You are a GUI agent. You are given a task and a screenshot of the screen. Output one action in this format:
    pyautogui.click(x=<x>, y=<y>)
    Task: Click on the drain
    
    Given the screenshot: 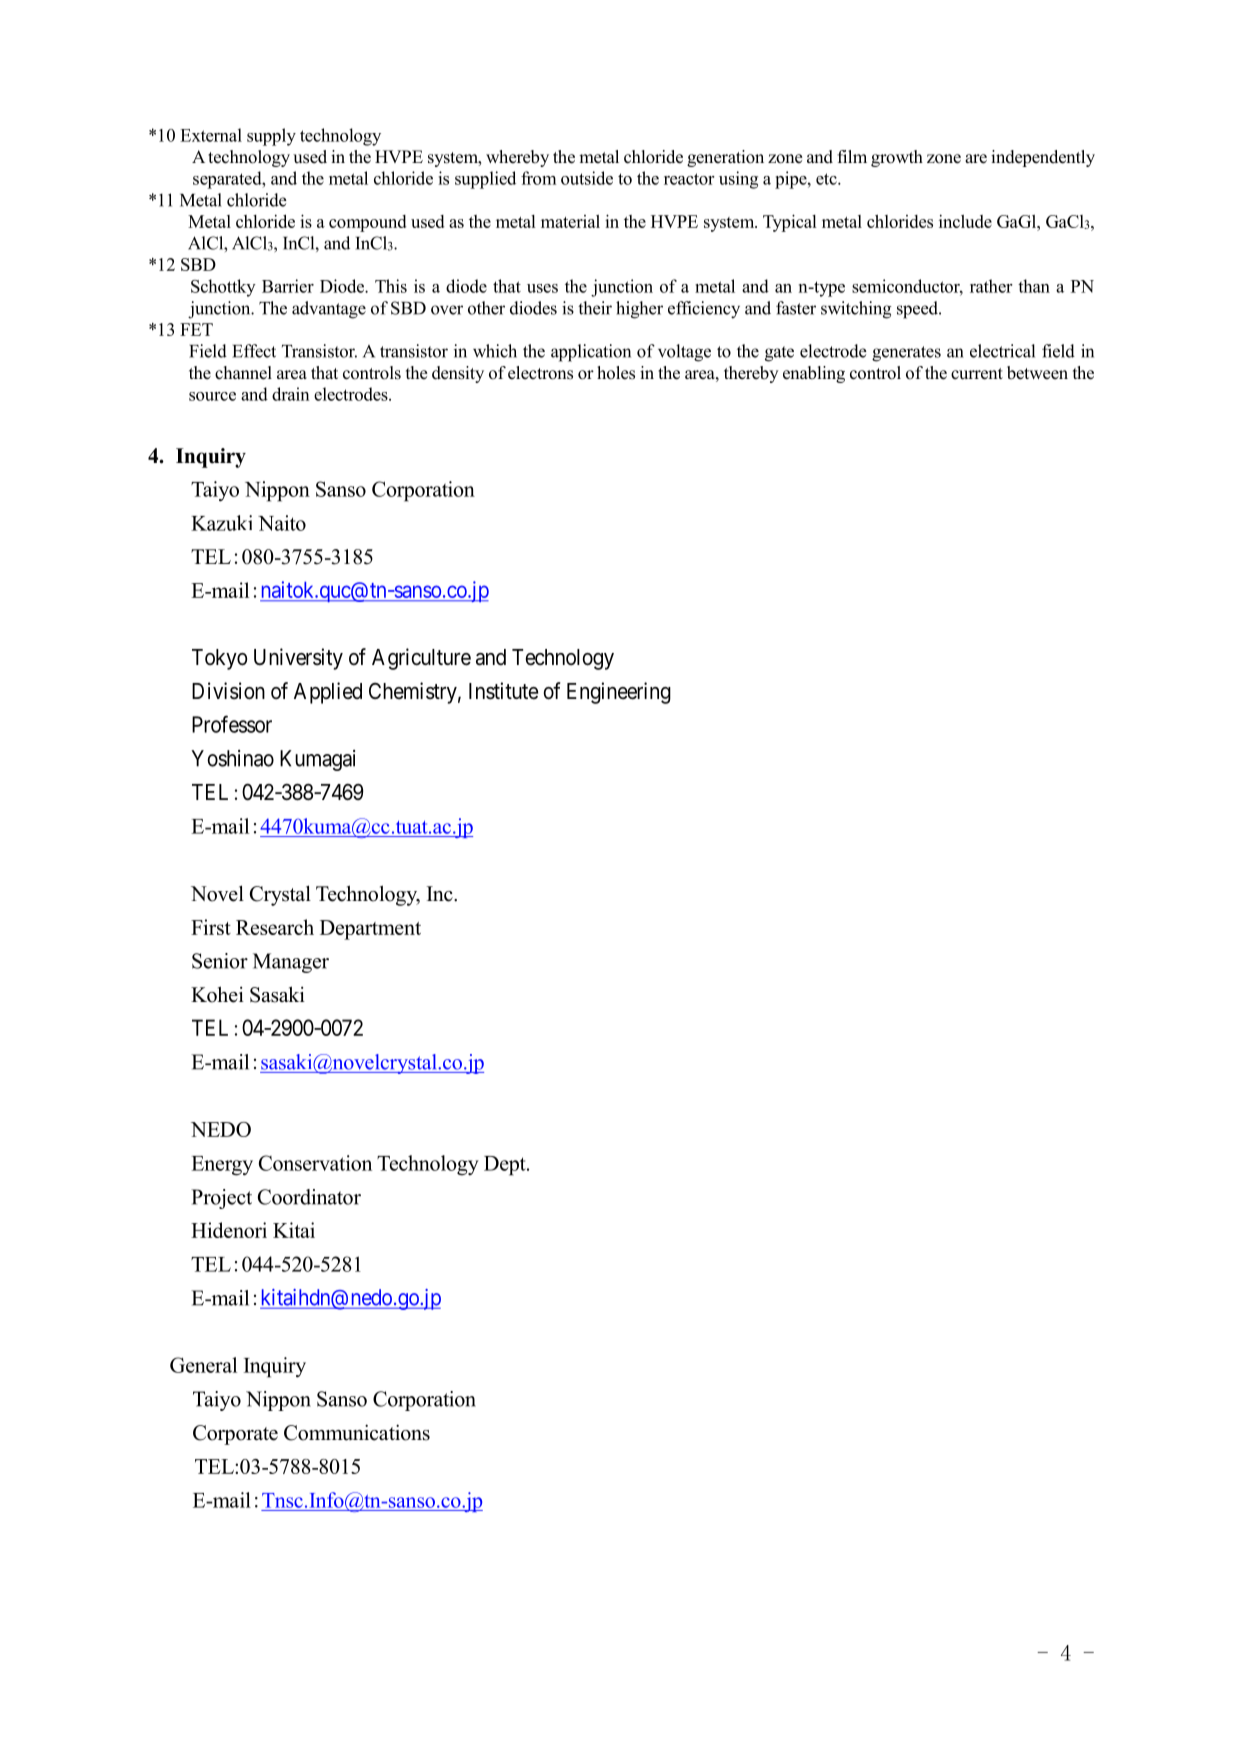 What is the action you would take?
    pyautogui.click(x=291, y=394)
